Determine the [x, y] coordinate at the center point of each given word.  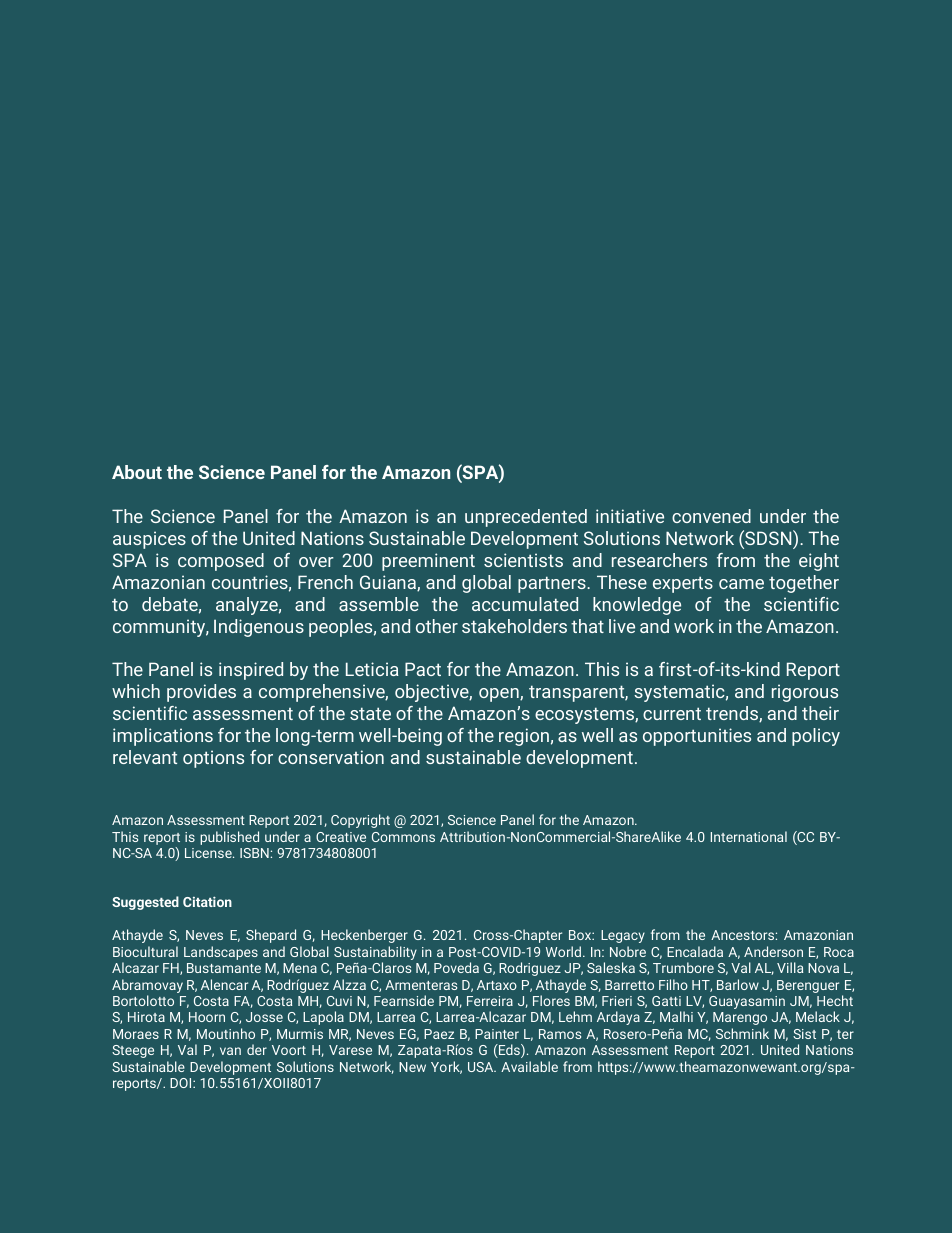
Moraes [136, 1034]
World [565, 951]
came [741, 584]
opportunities [697, 737]
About [137, 472]
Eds [509, 1051]
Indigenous [259, 628]
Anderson [773, 951]
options [213, 759]
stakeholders [514, 626]
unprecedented [526, 518]
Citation [207, 901]
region [524, 737]
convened [711, 516]
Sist [804, 1034]
